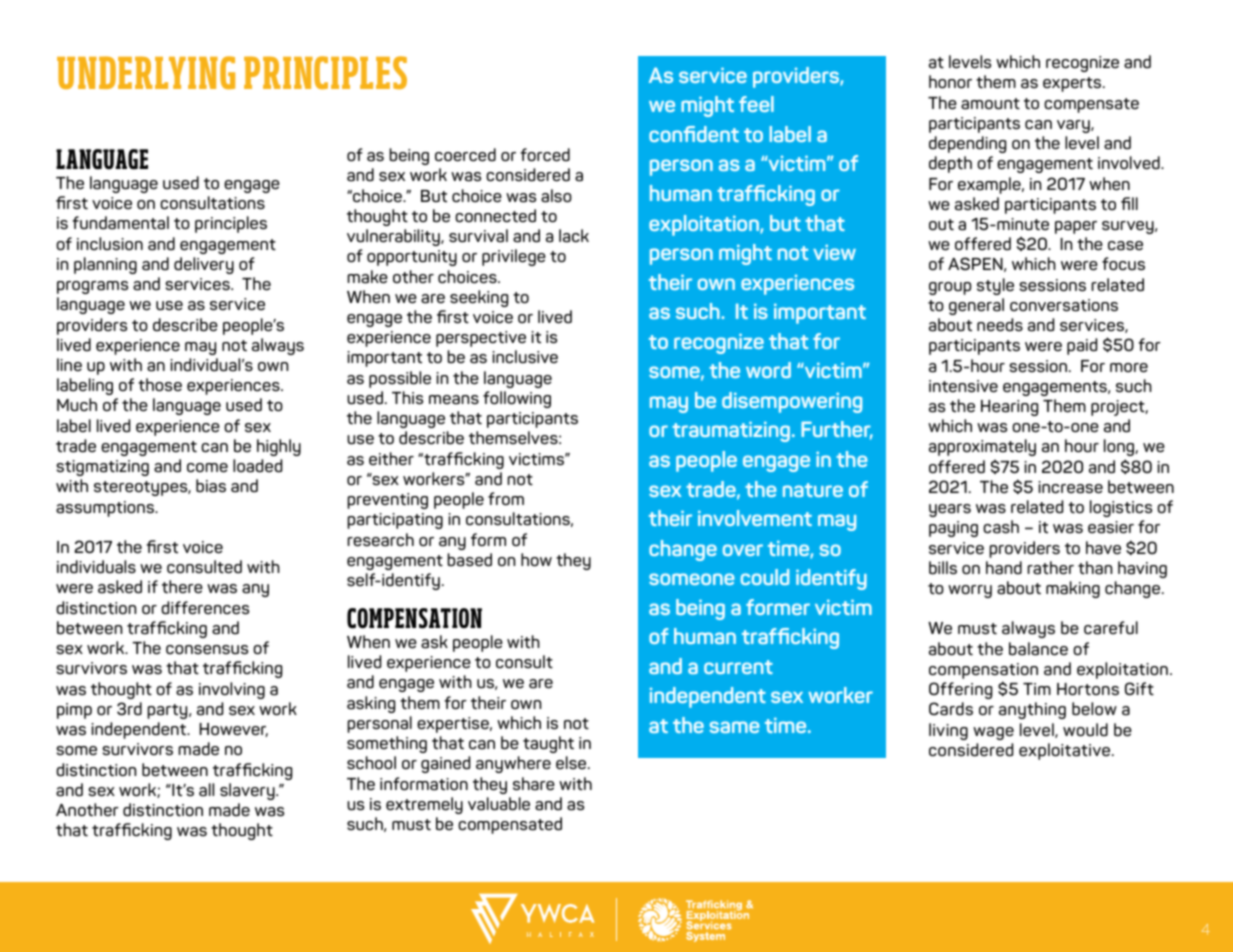 Image resolution: width=1233 pixels, height=952 pixels. I want to click on hand, so click(1004, 568).
